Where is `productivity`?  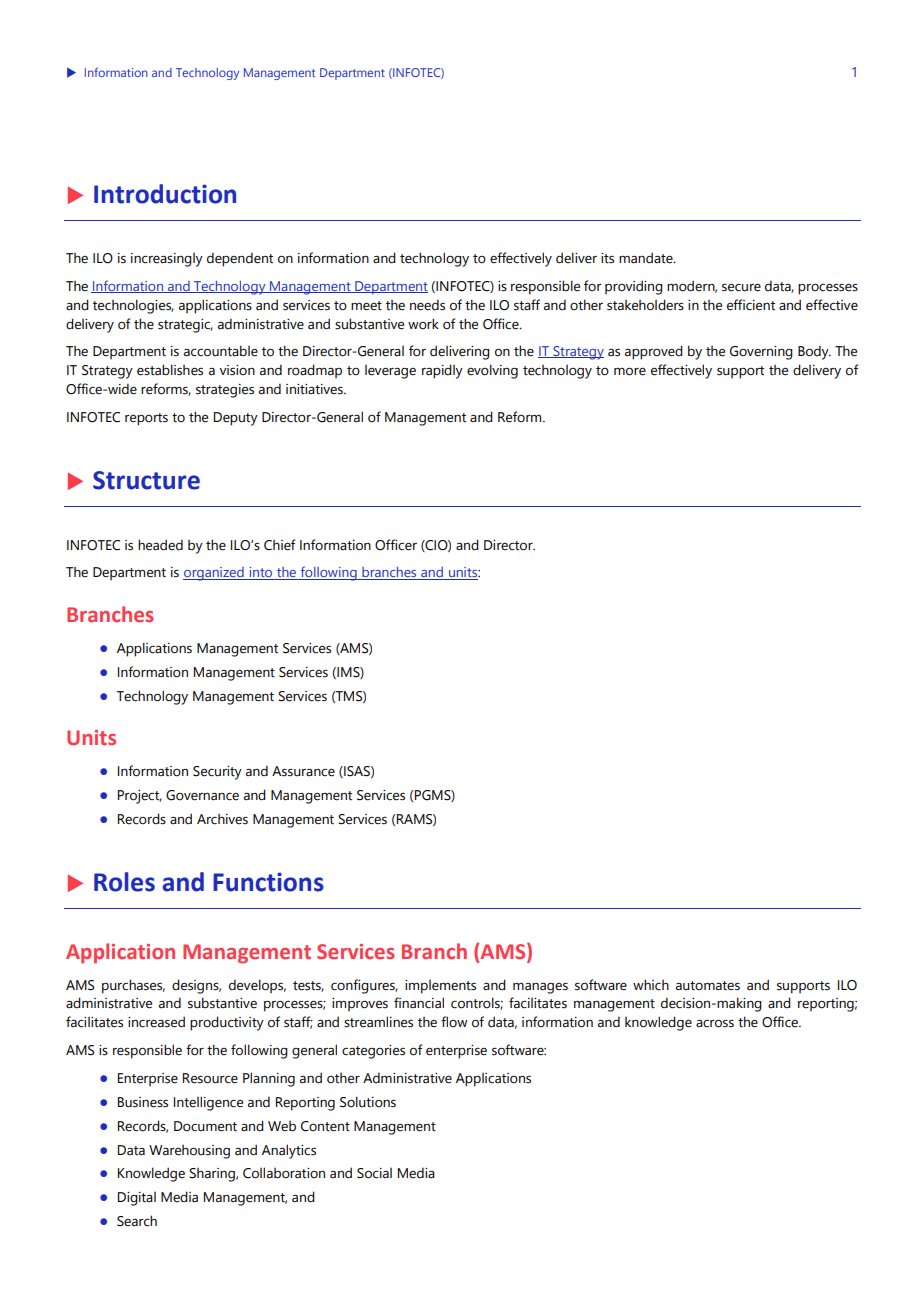 productivity is located at coordinates (227, 1023).
